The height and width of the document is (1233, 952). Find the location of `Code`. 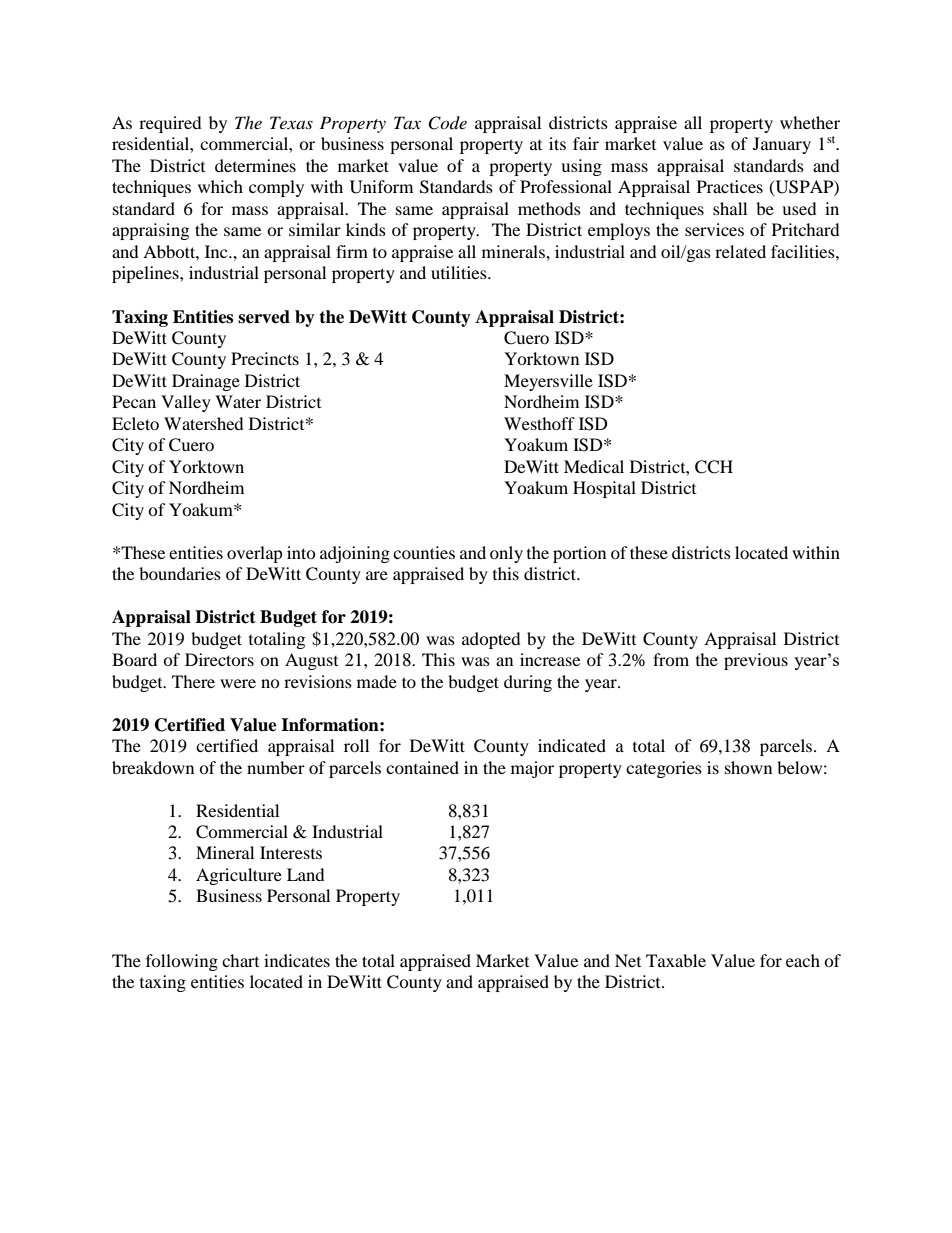

Code is located at coordinates (447, 123).
